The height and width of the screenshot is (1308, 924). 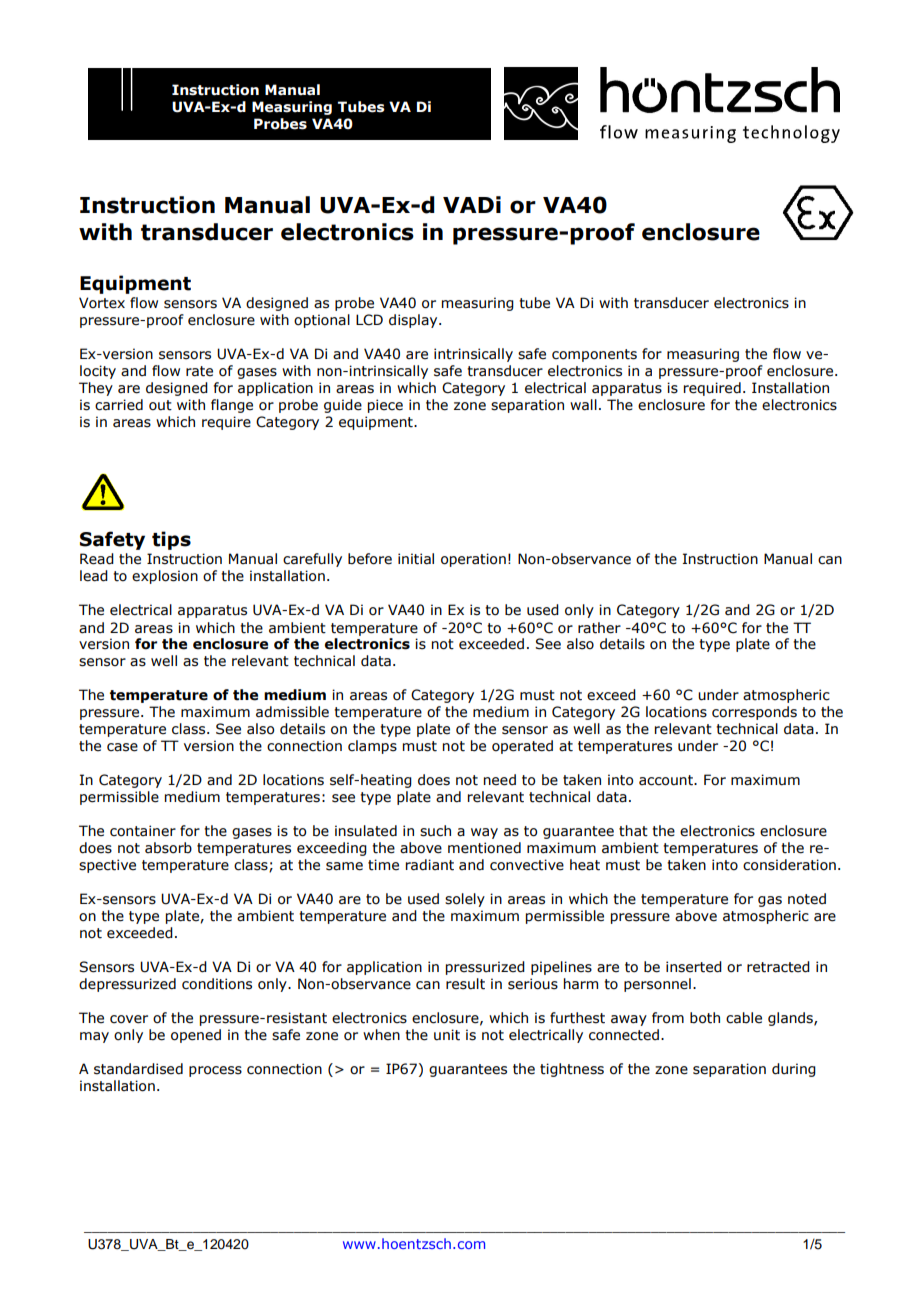 I want to click on display, so click(x=414, y=321).
